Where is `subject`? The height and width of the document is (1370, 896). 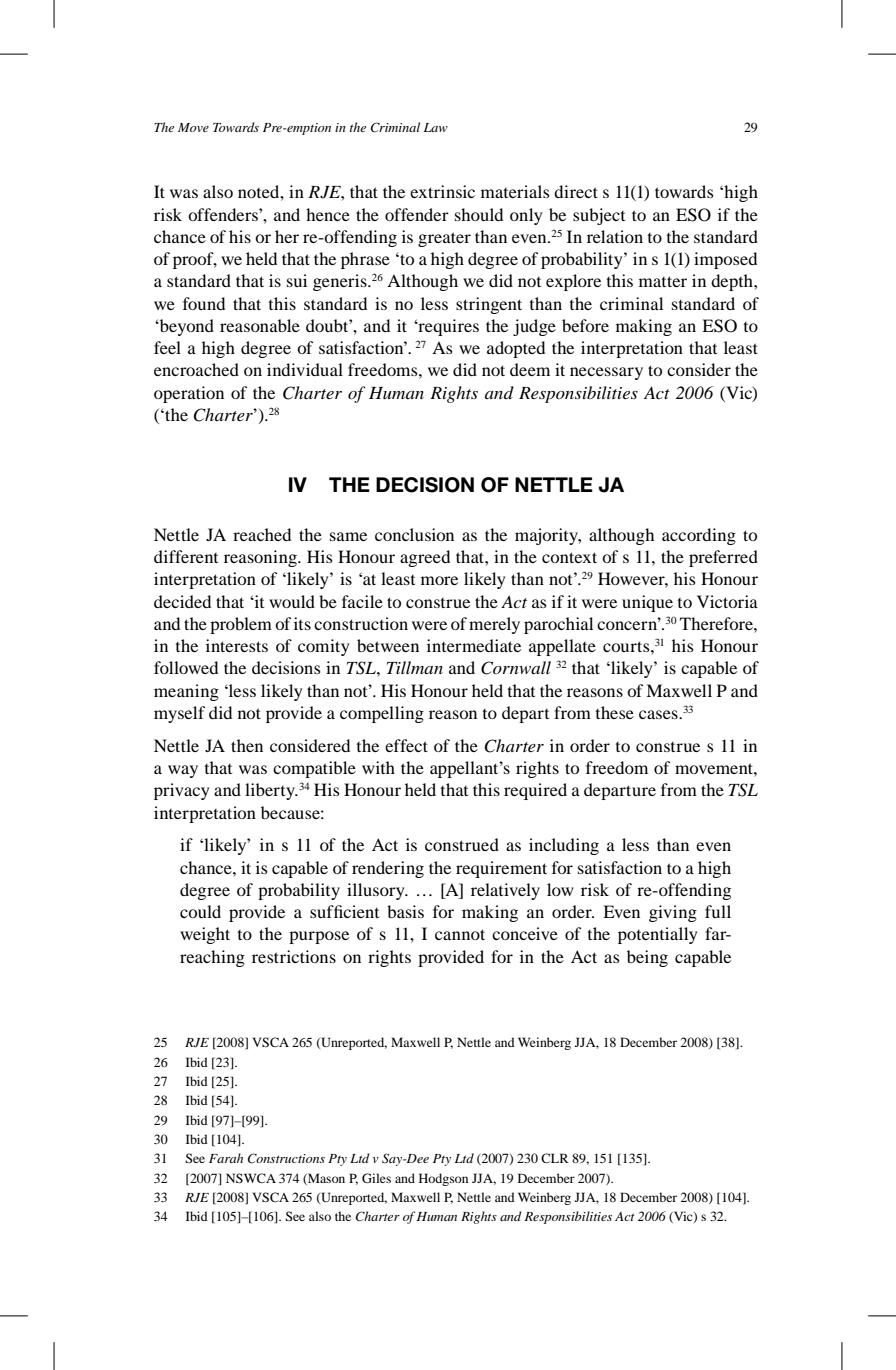
subject is located at coordinates (599, 216).
